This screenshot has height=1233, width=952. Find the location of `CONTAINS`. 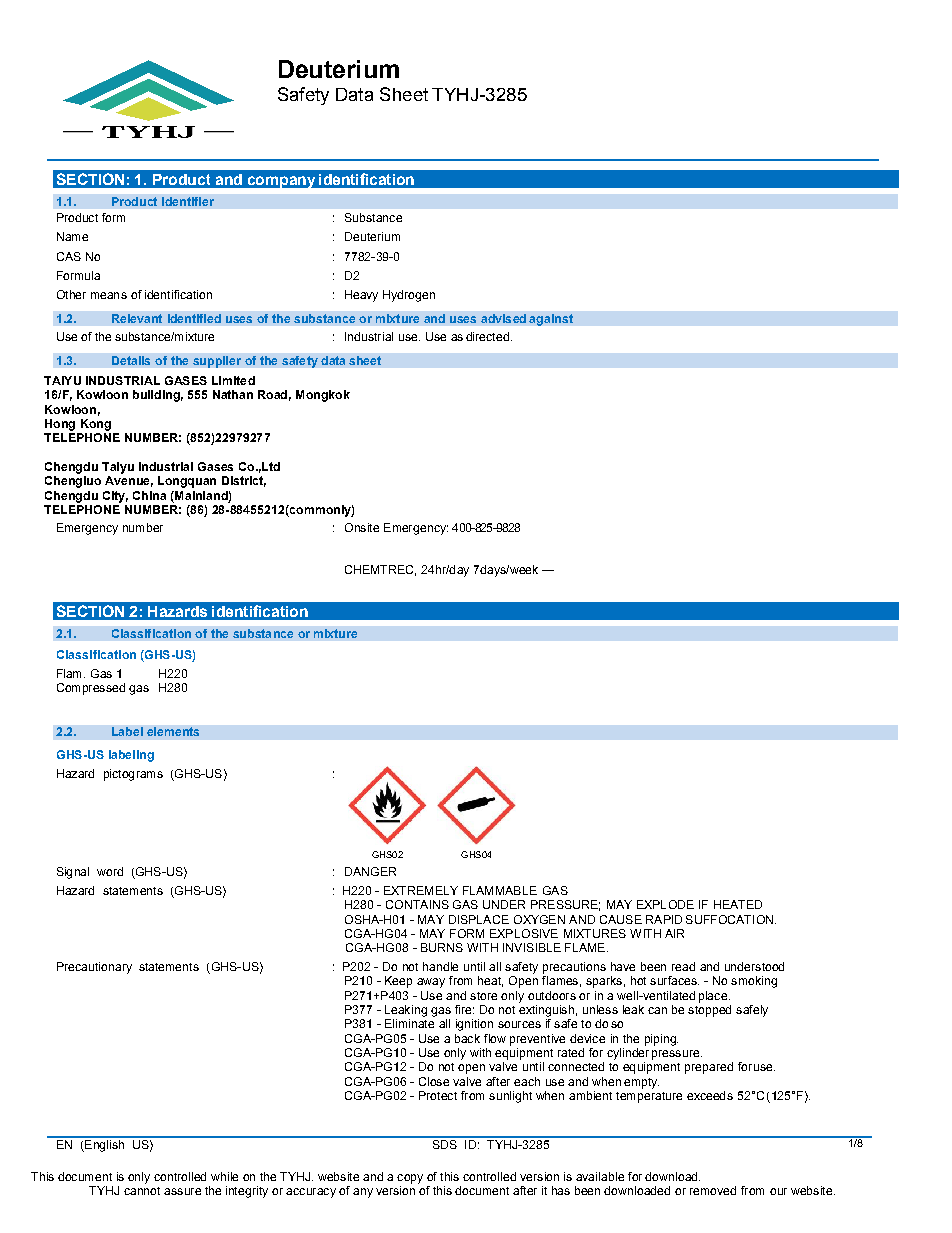

CONTAINS is located at coordinates (417, 904).
